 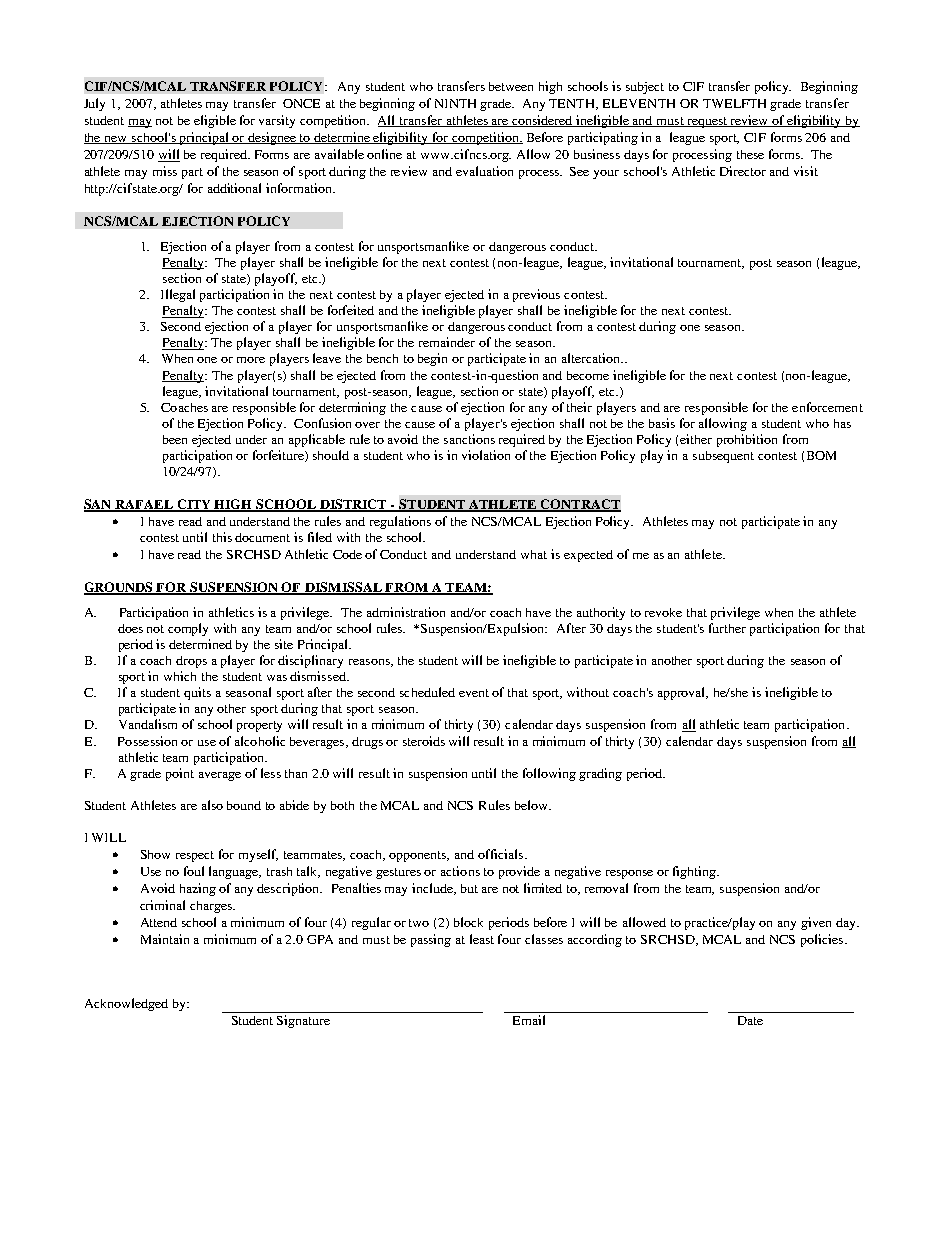 What do you see at coordinates (529, 1020) in the screenshot?
I see `Email` at bounding box center [529, 1020].
